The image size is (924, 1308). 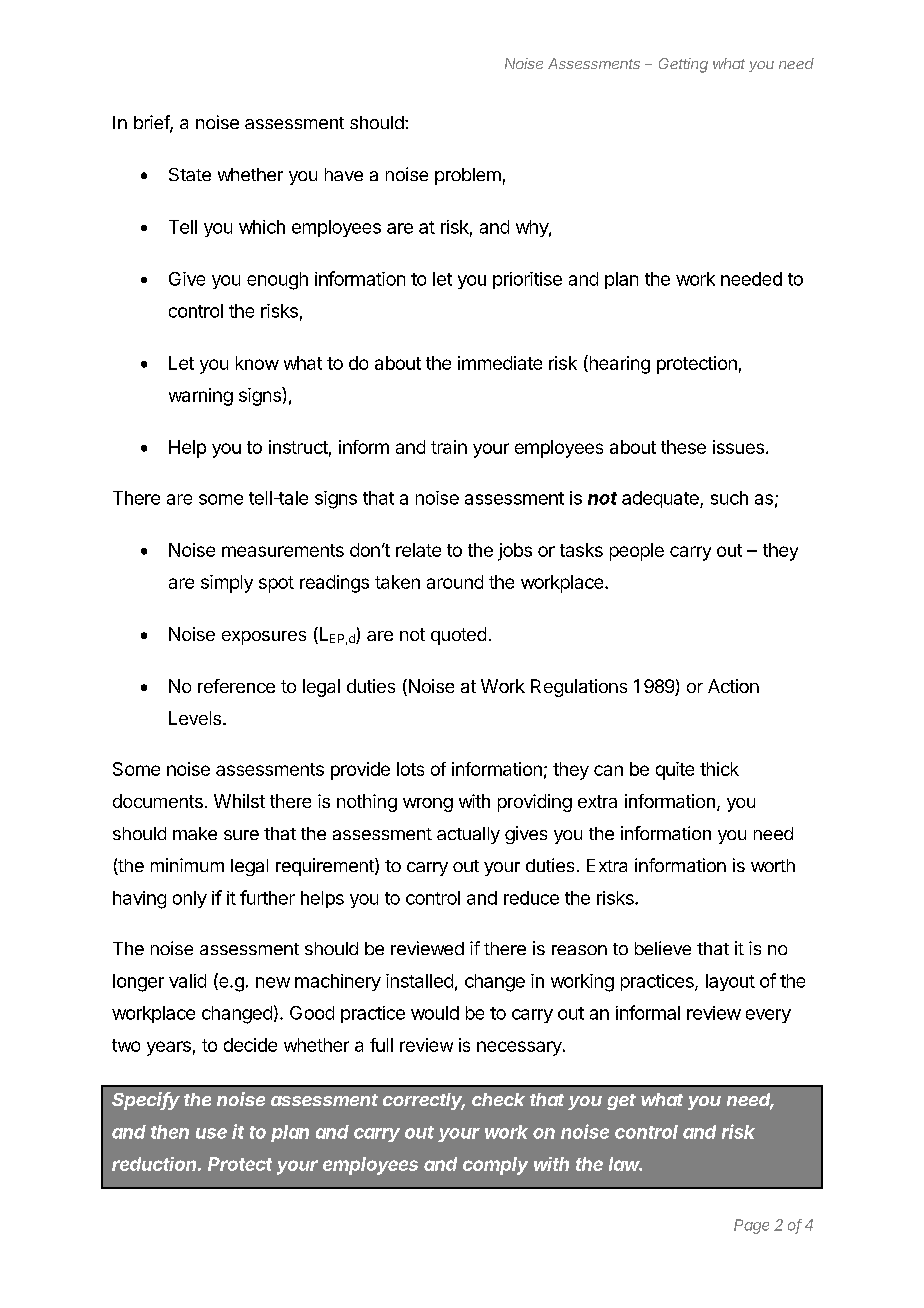 I want to click on use, so click(x=211, y=1133).
